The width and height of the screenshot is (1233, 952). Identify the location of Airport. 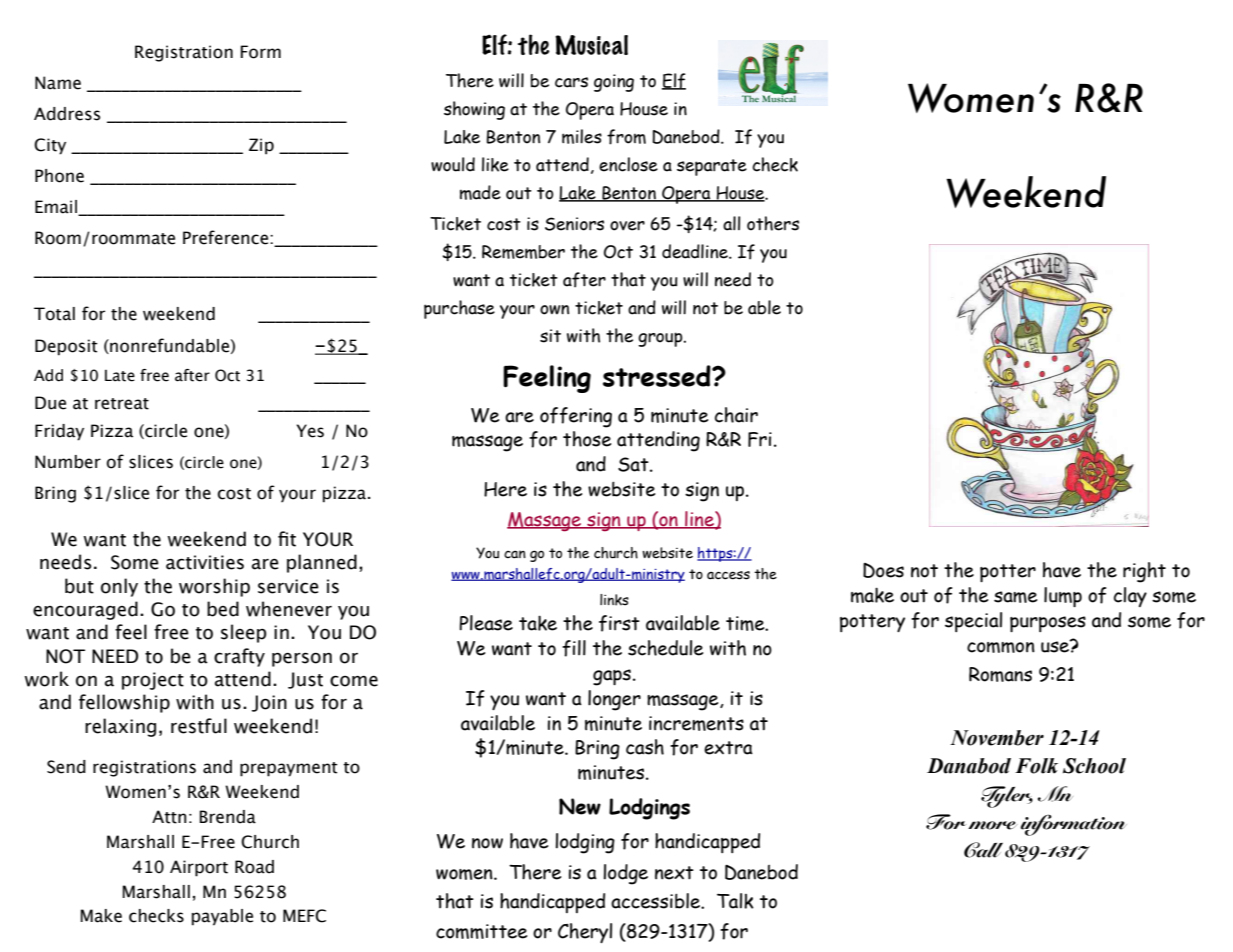
(199, 868).
